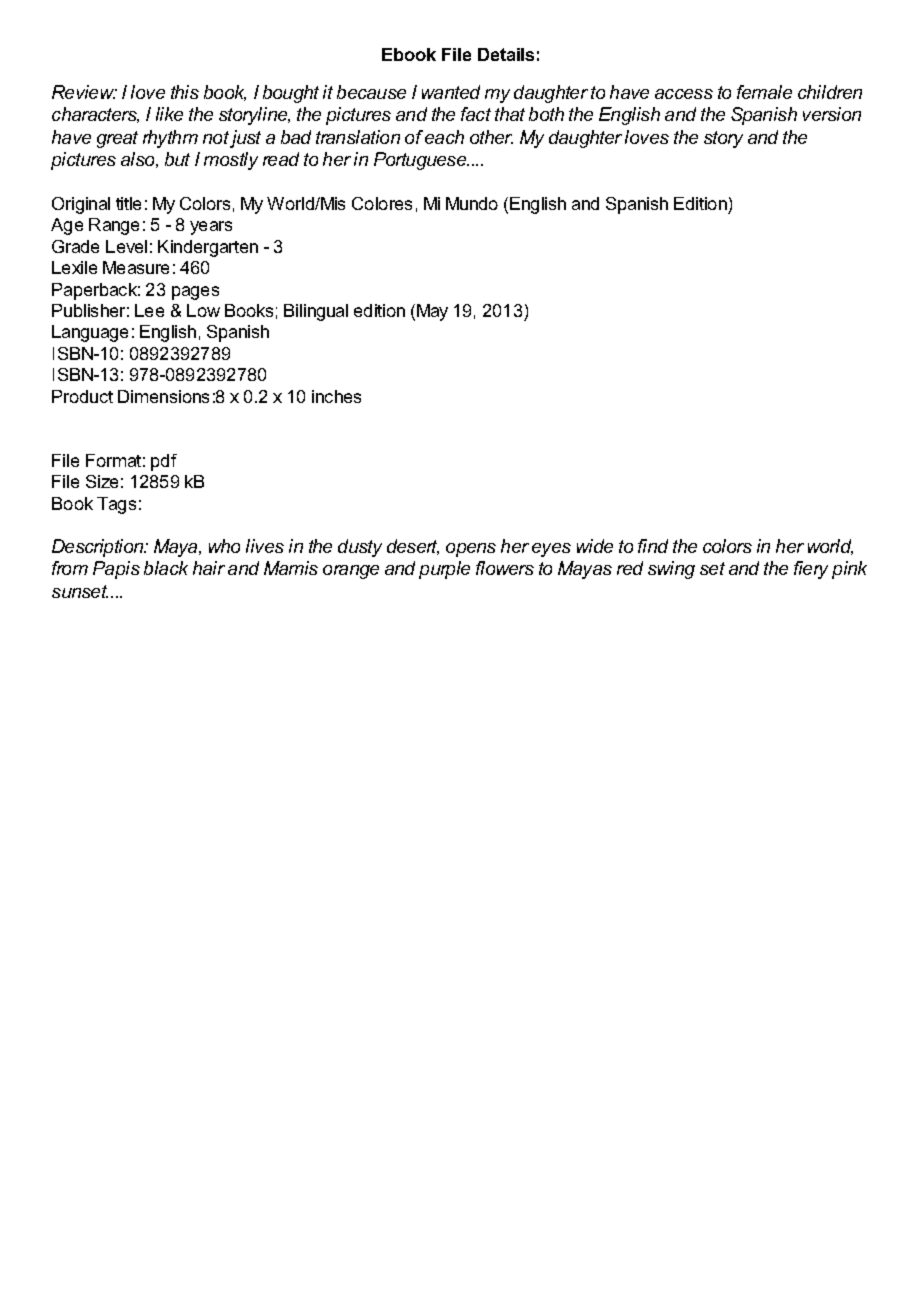  I want to click on pdf, so click(164, 462).
